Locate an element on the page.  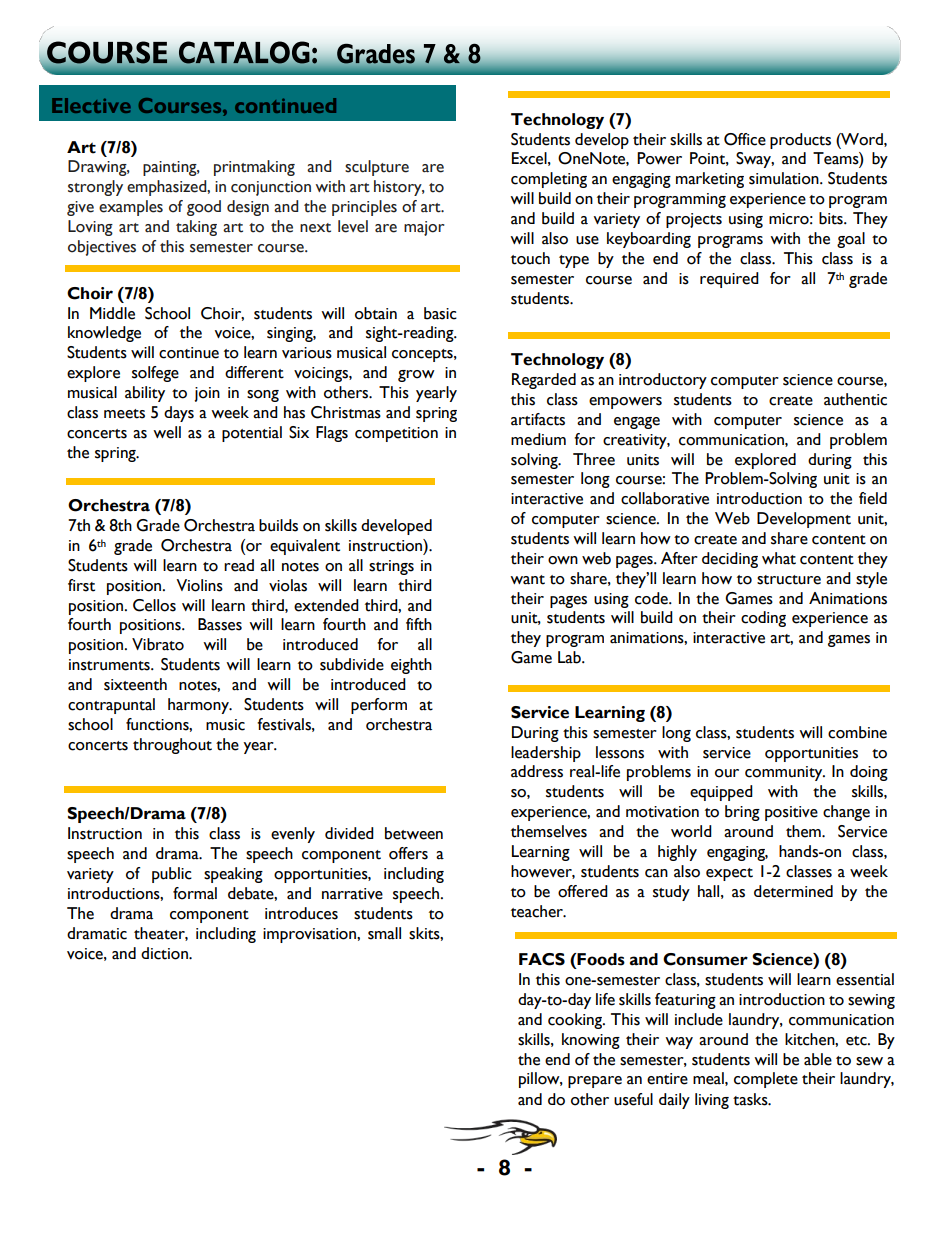
Basses is located at coordinates (220, 624).
